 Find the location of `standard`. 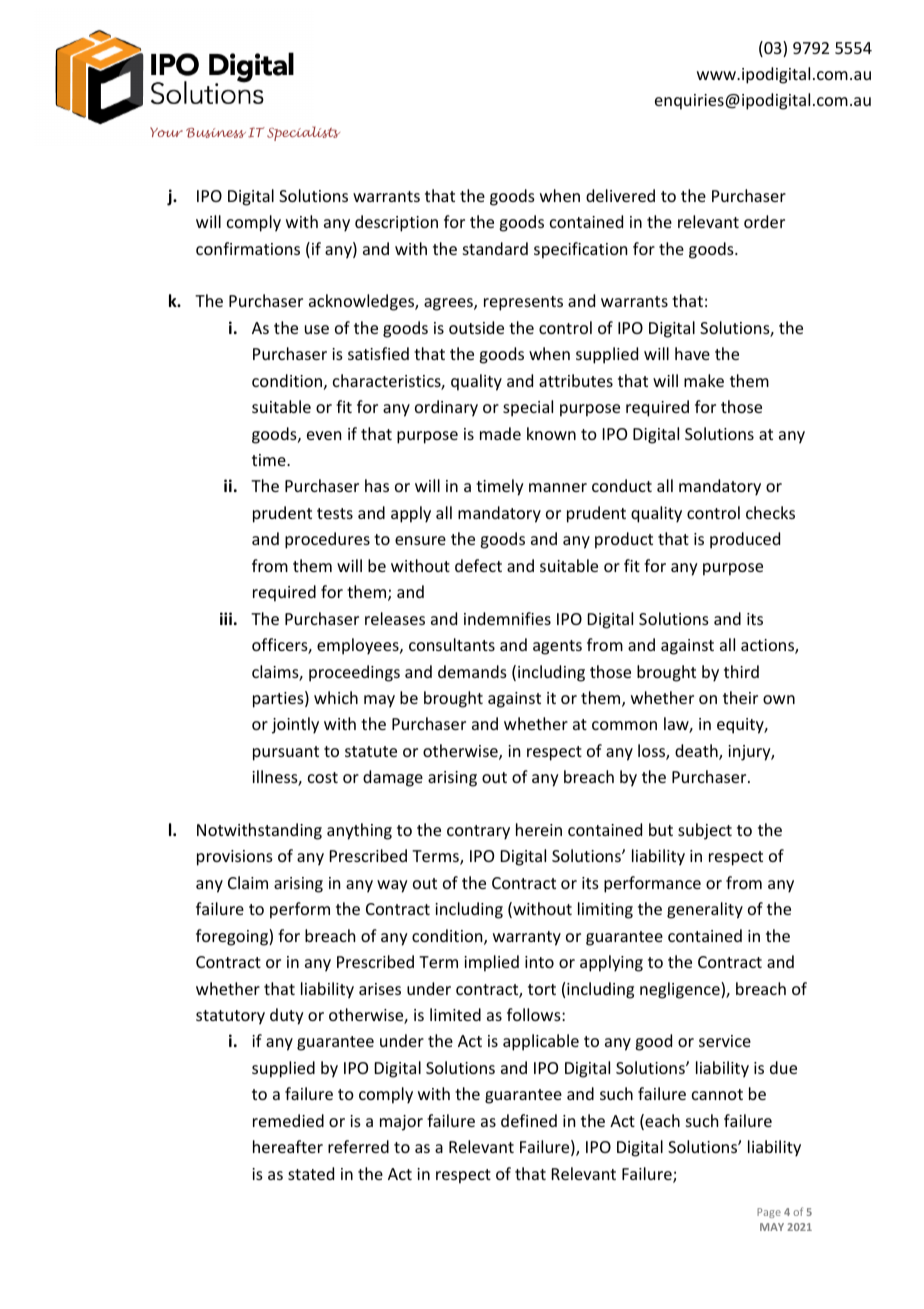

standard is located at coordinates (495, 248).
